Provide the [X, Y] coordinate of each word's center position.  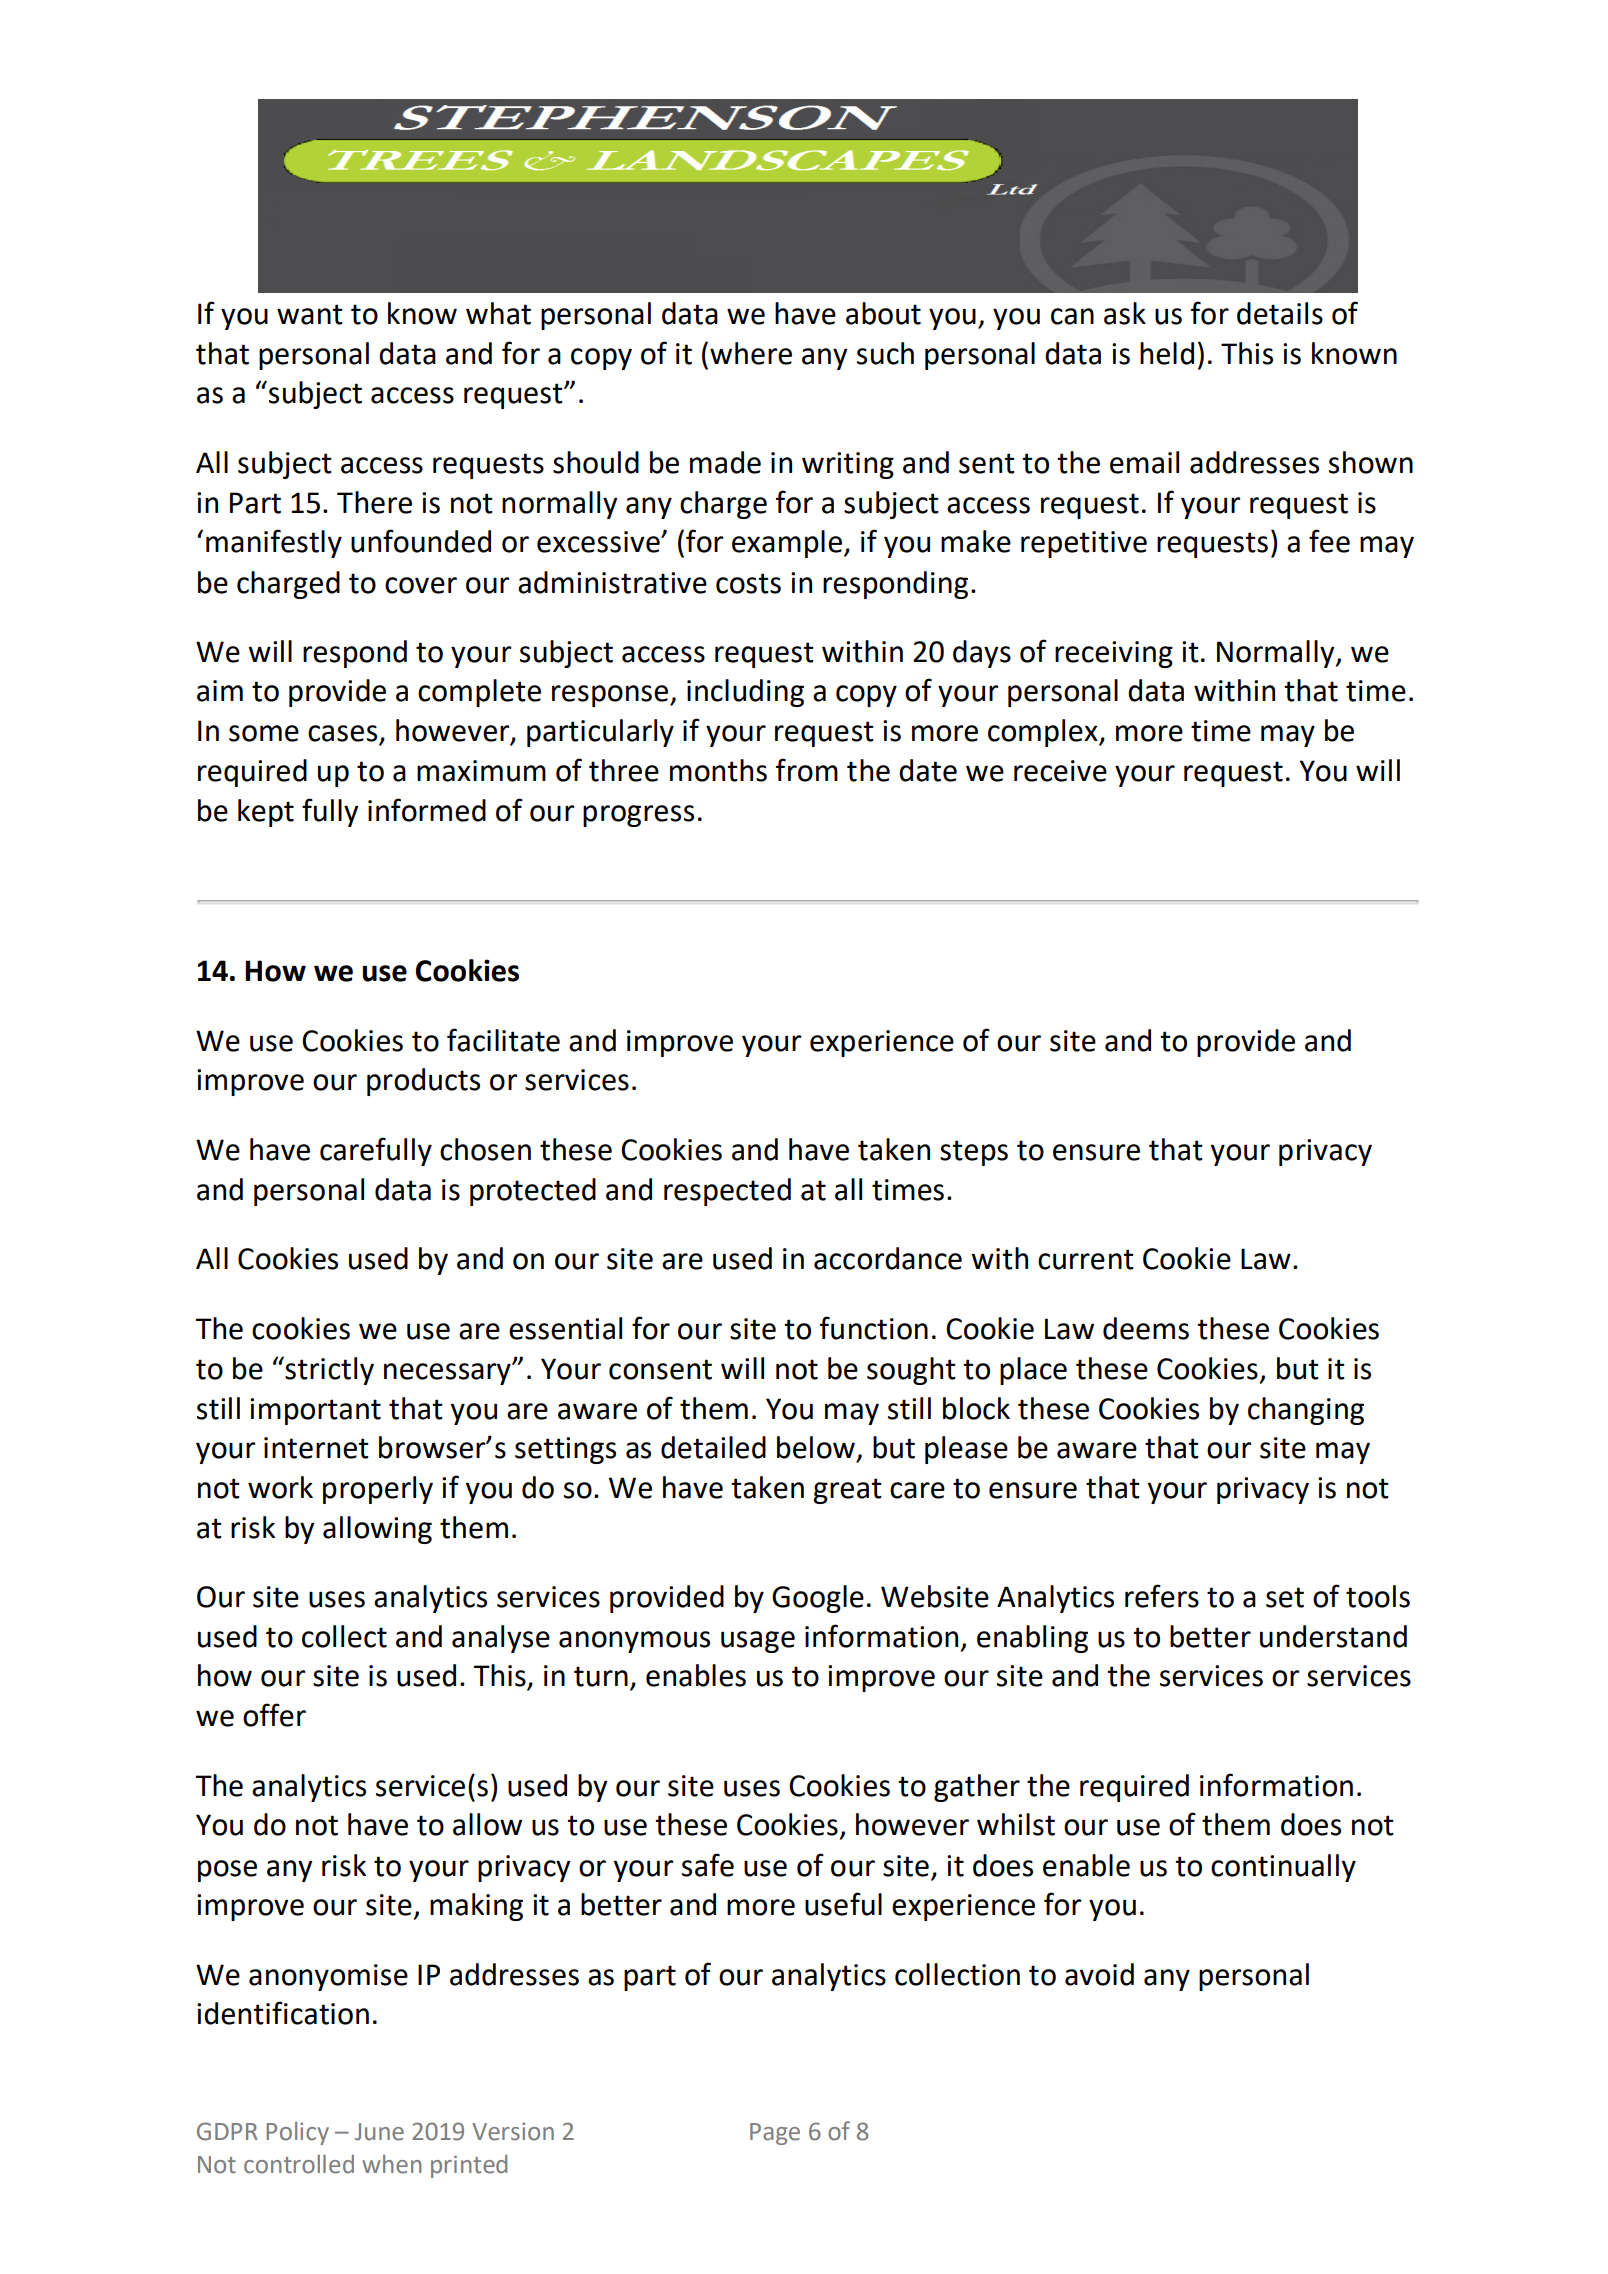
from [807, 770]
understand [1333, 1636]
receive [1060, 771]
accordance [888, 1258]
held [1167, 353]
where [751, 353]
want [310, 314]
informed [427, 810]
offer [274, 1715]
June [379, 2132]
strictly [328, 1370]
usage [758, 1642]
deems [1146, 1328]
